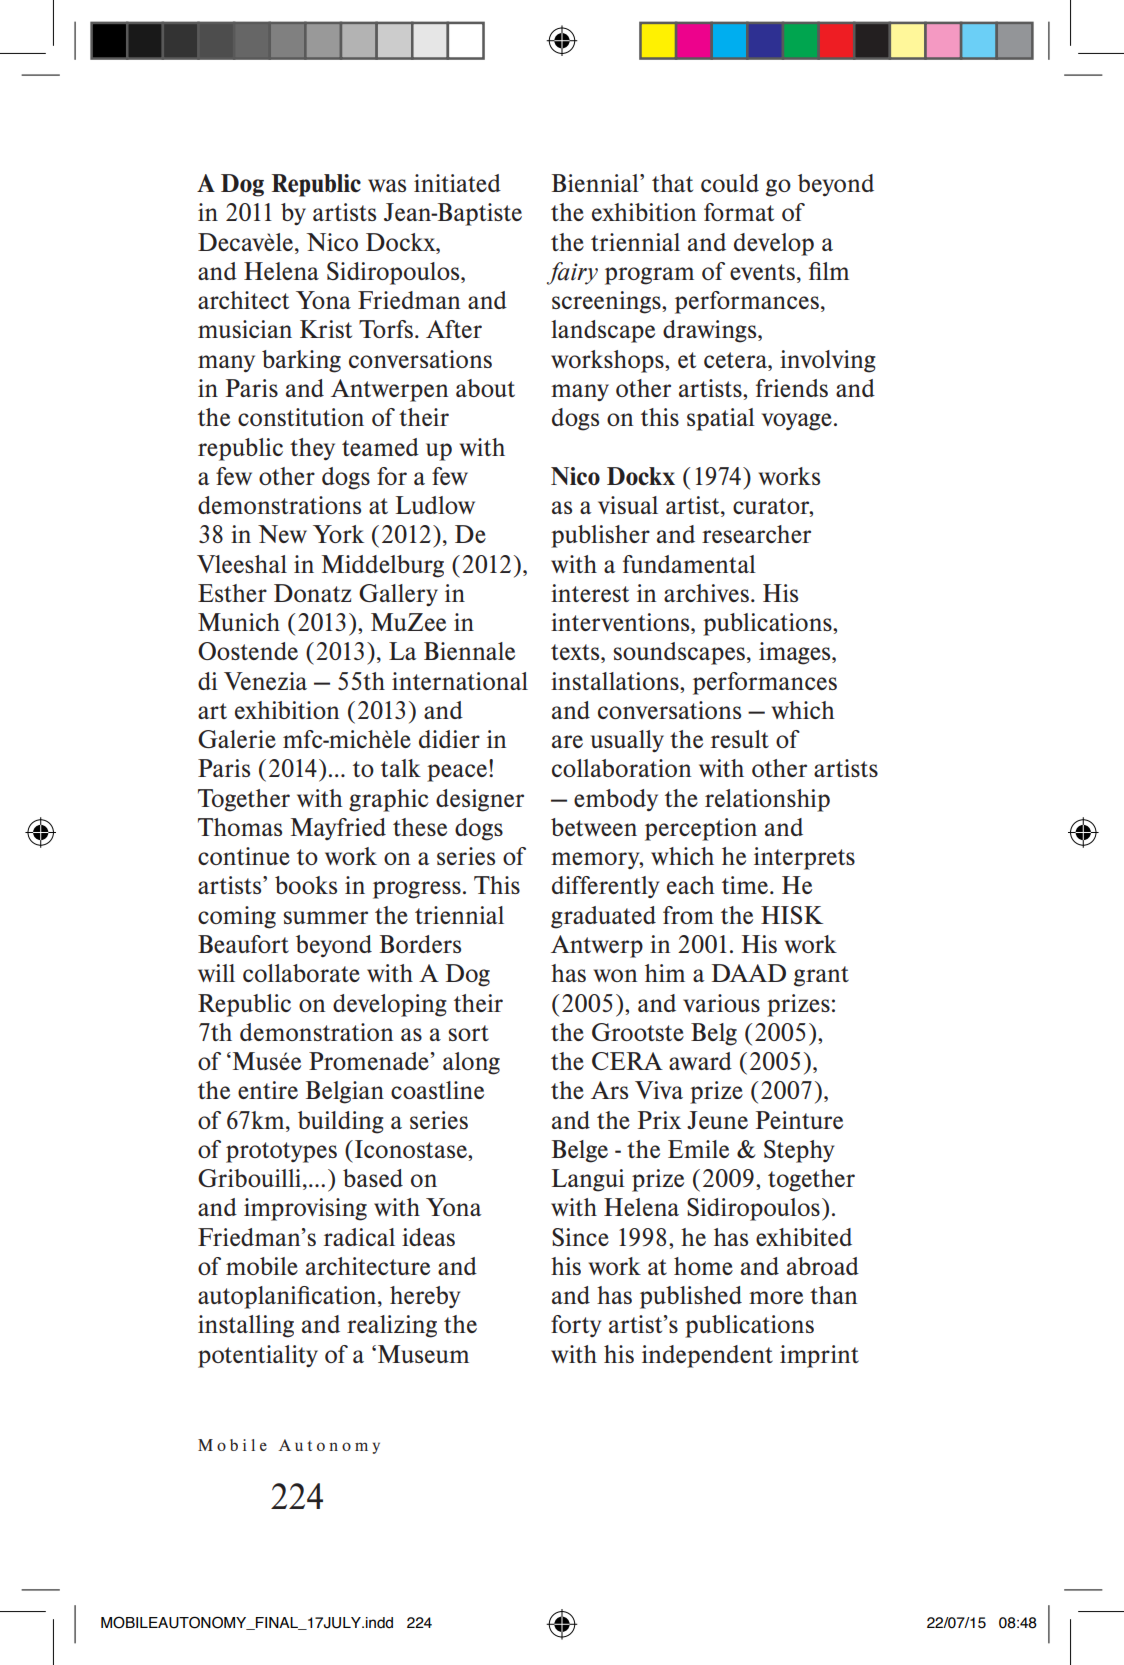 The image size is (1124, 1665). I want to click on archives, so click(706, 593).
